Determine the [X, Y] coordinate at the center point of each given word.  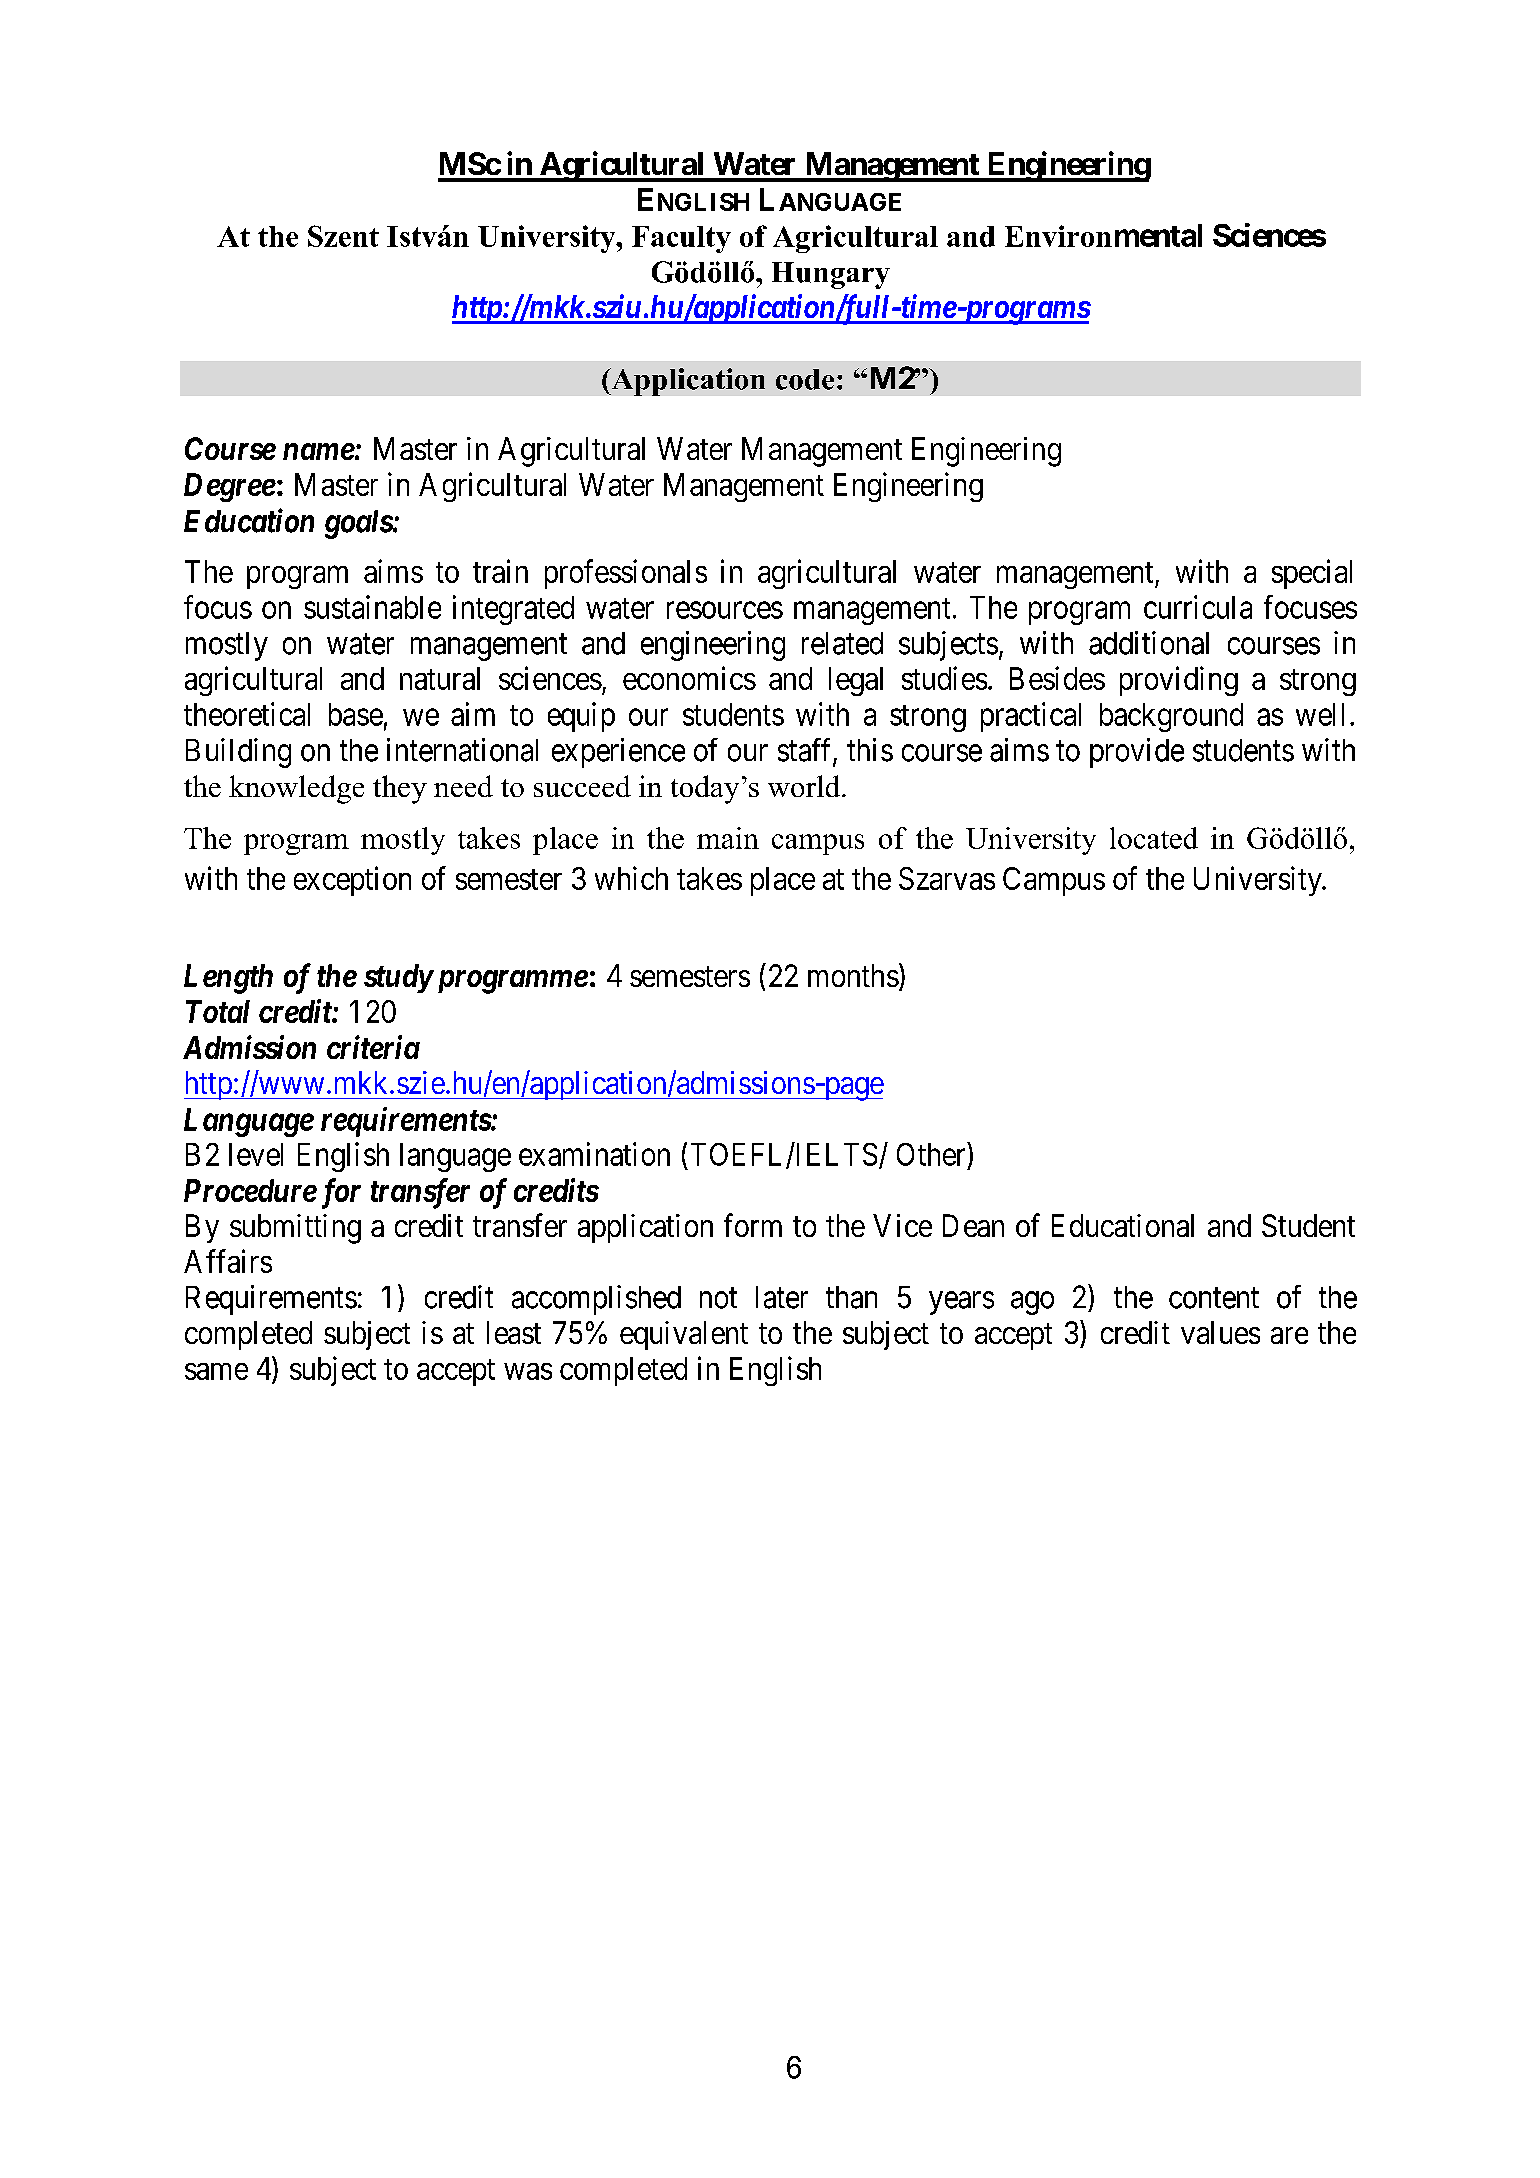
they [400, 789]
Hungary [831, 275]
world [805, 786]
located [1154, 838]
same [216, 1371]
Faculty [681, 239]
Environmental [1103, 235]
